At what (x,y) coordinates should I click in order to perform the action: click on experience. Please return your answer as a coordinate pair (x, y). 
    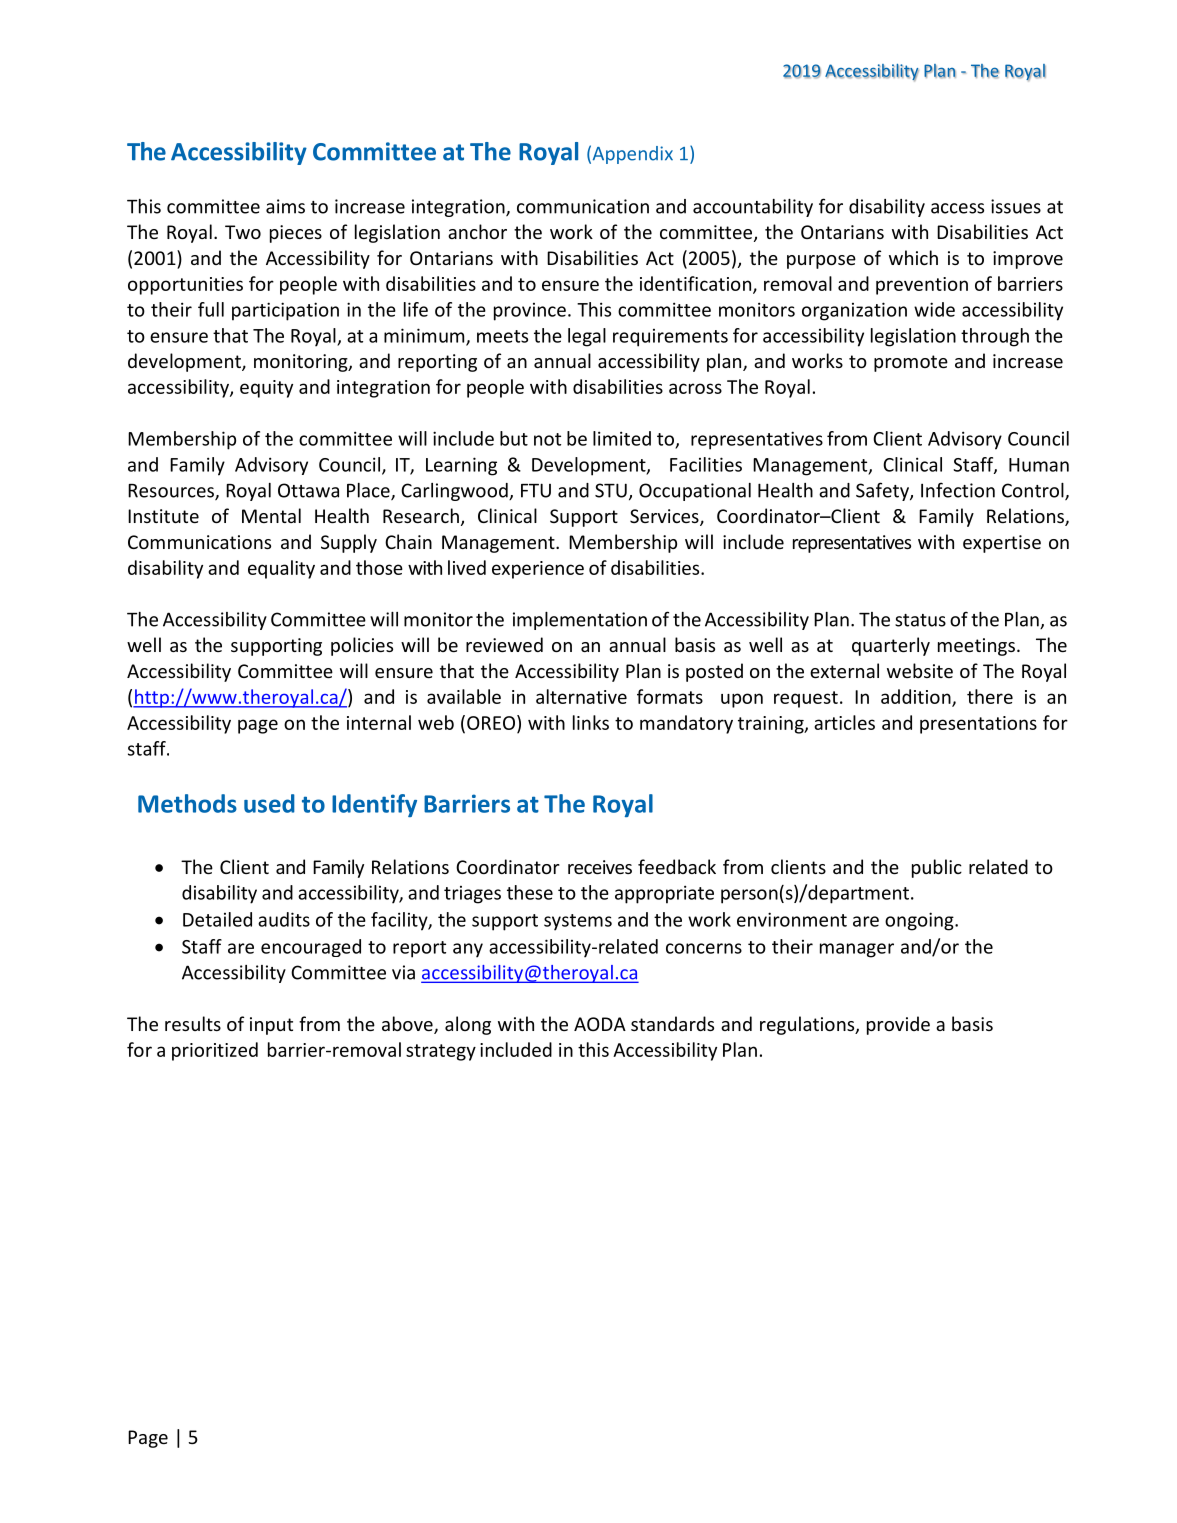
    Looking at the image, I should click on (538, 570).
